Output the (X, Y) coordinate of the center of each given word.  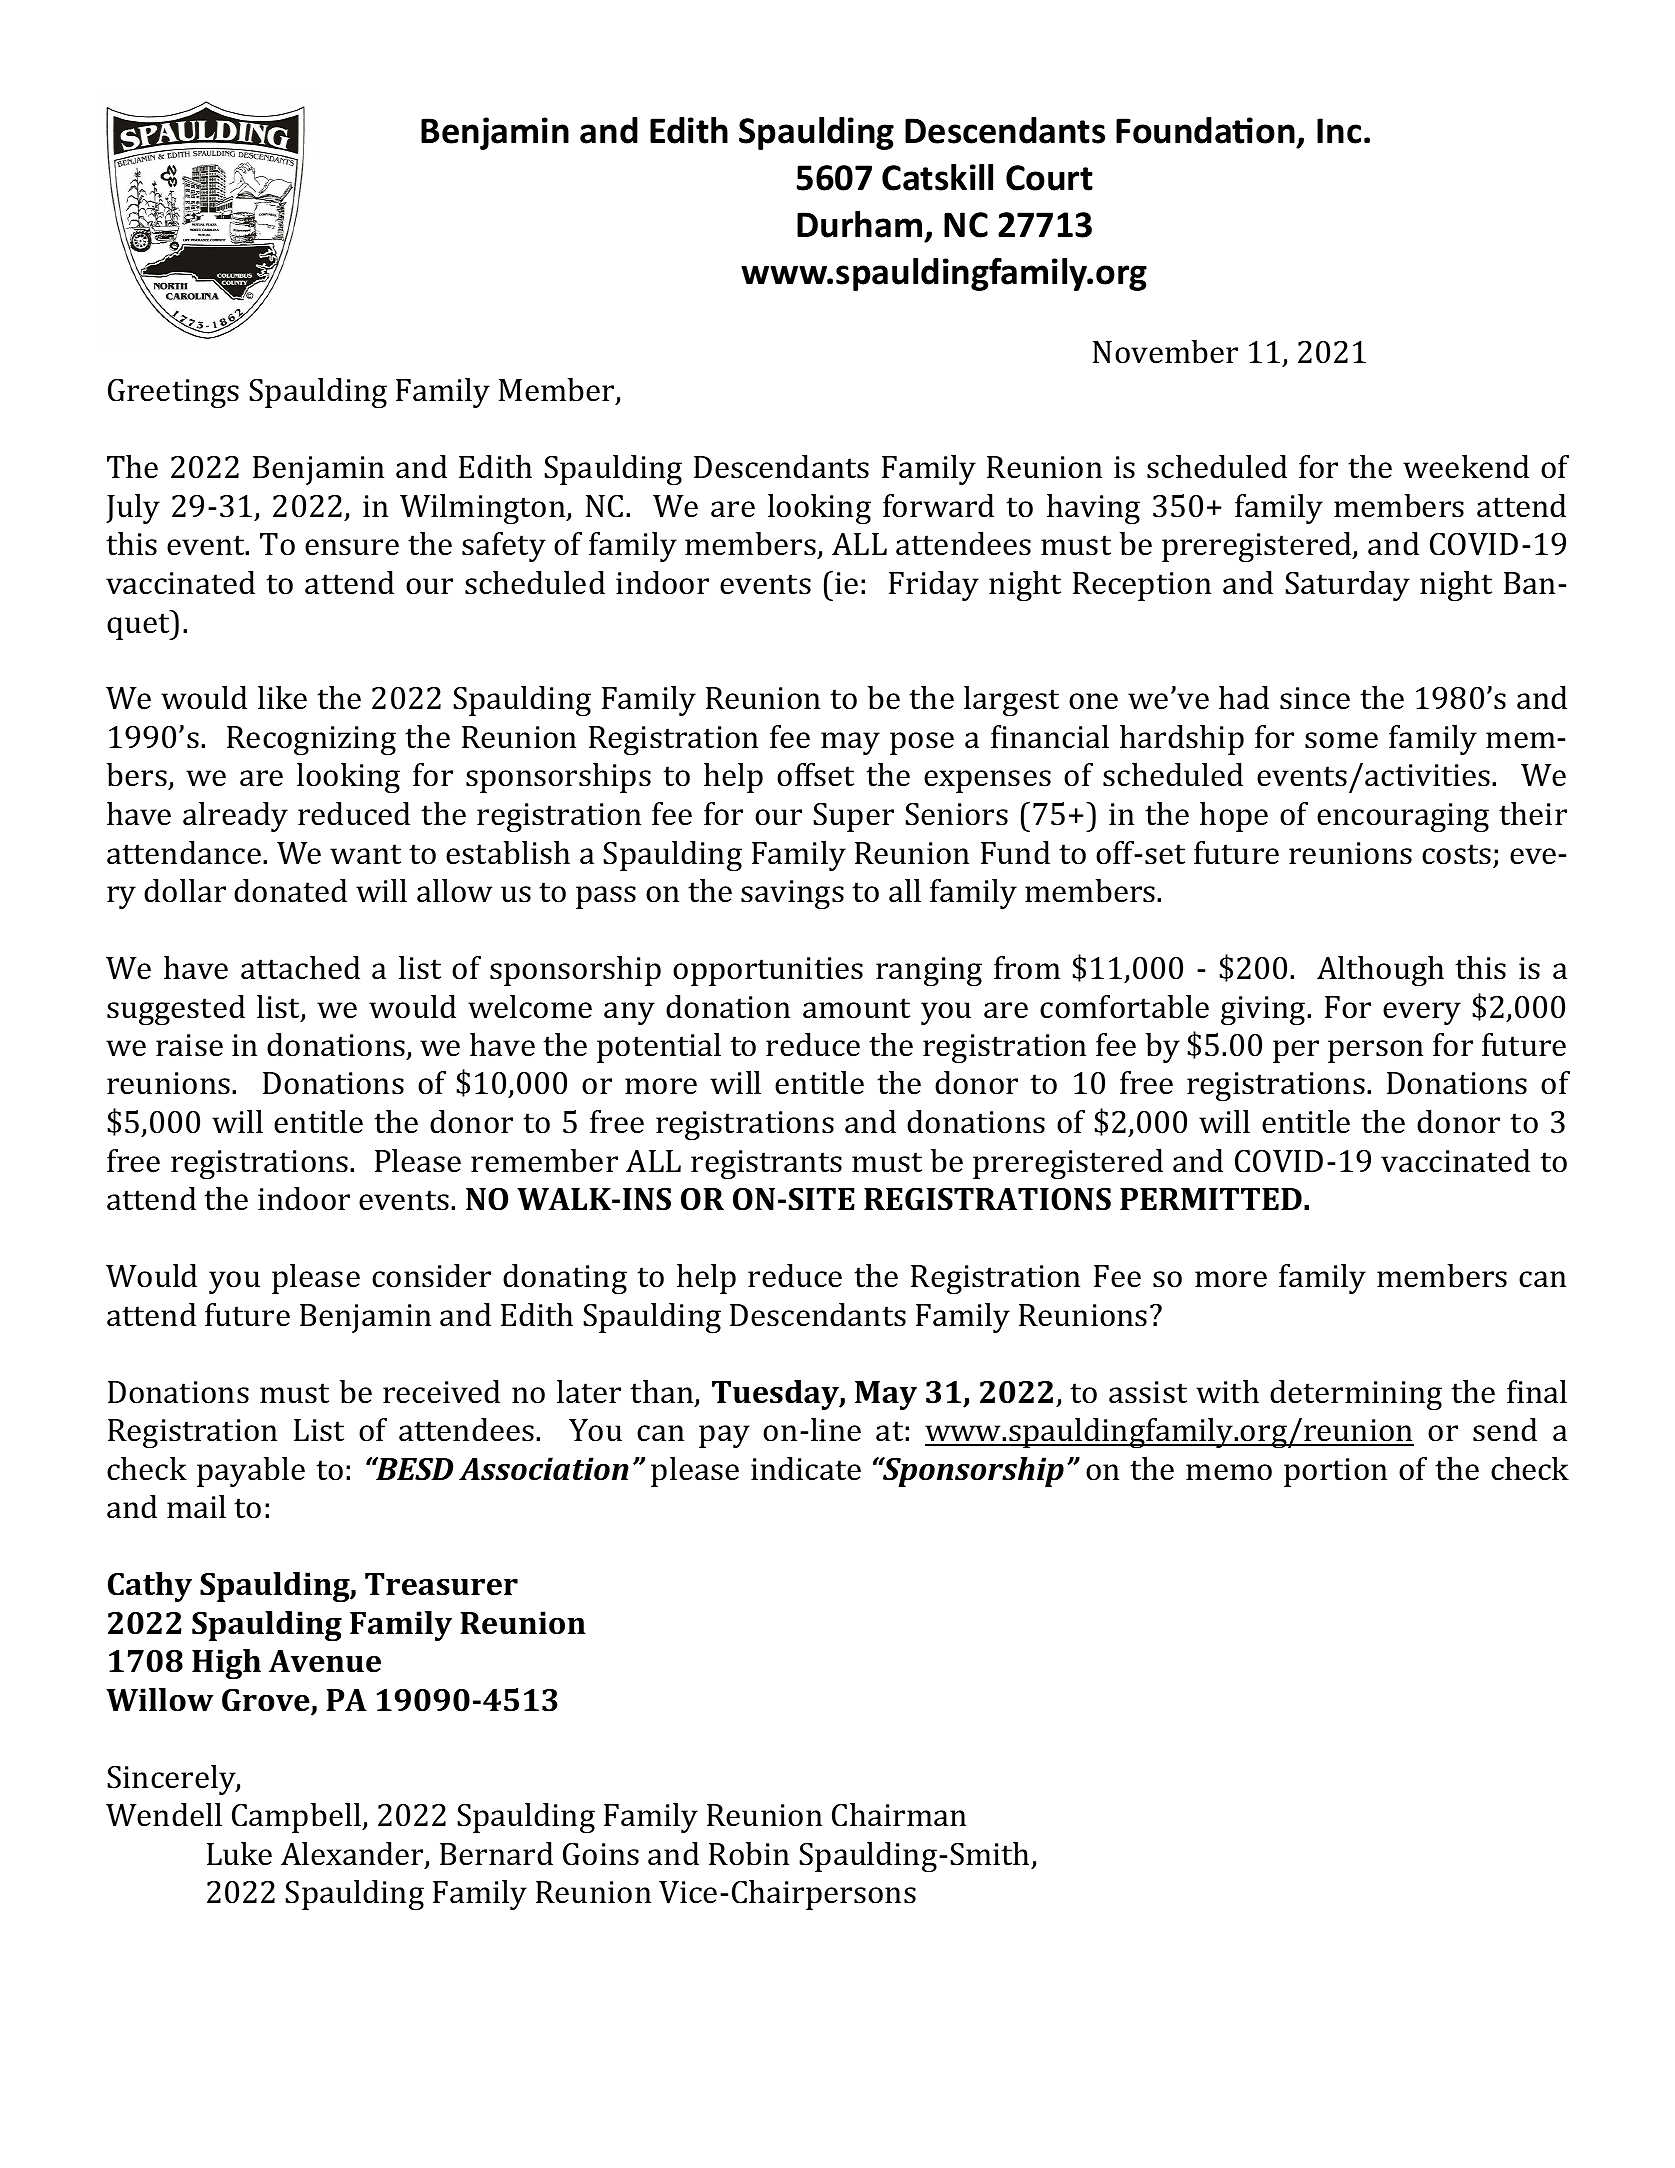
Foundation (1205, 130)
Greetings (173, 393)
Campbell (297, 1818)
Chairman (899, 1815)
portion (1335, 1472)
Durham (859, 224)
